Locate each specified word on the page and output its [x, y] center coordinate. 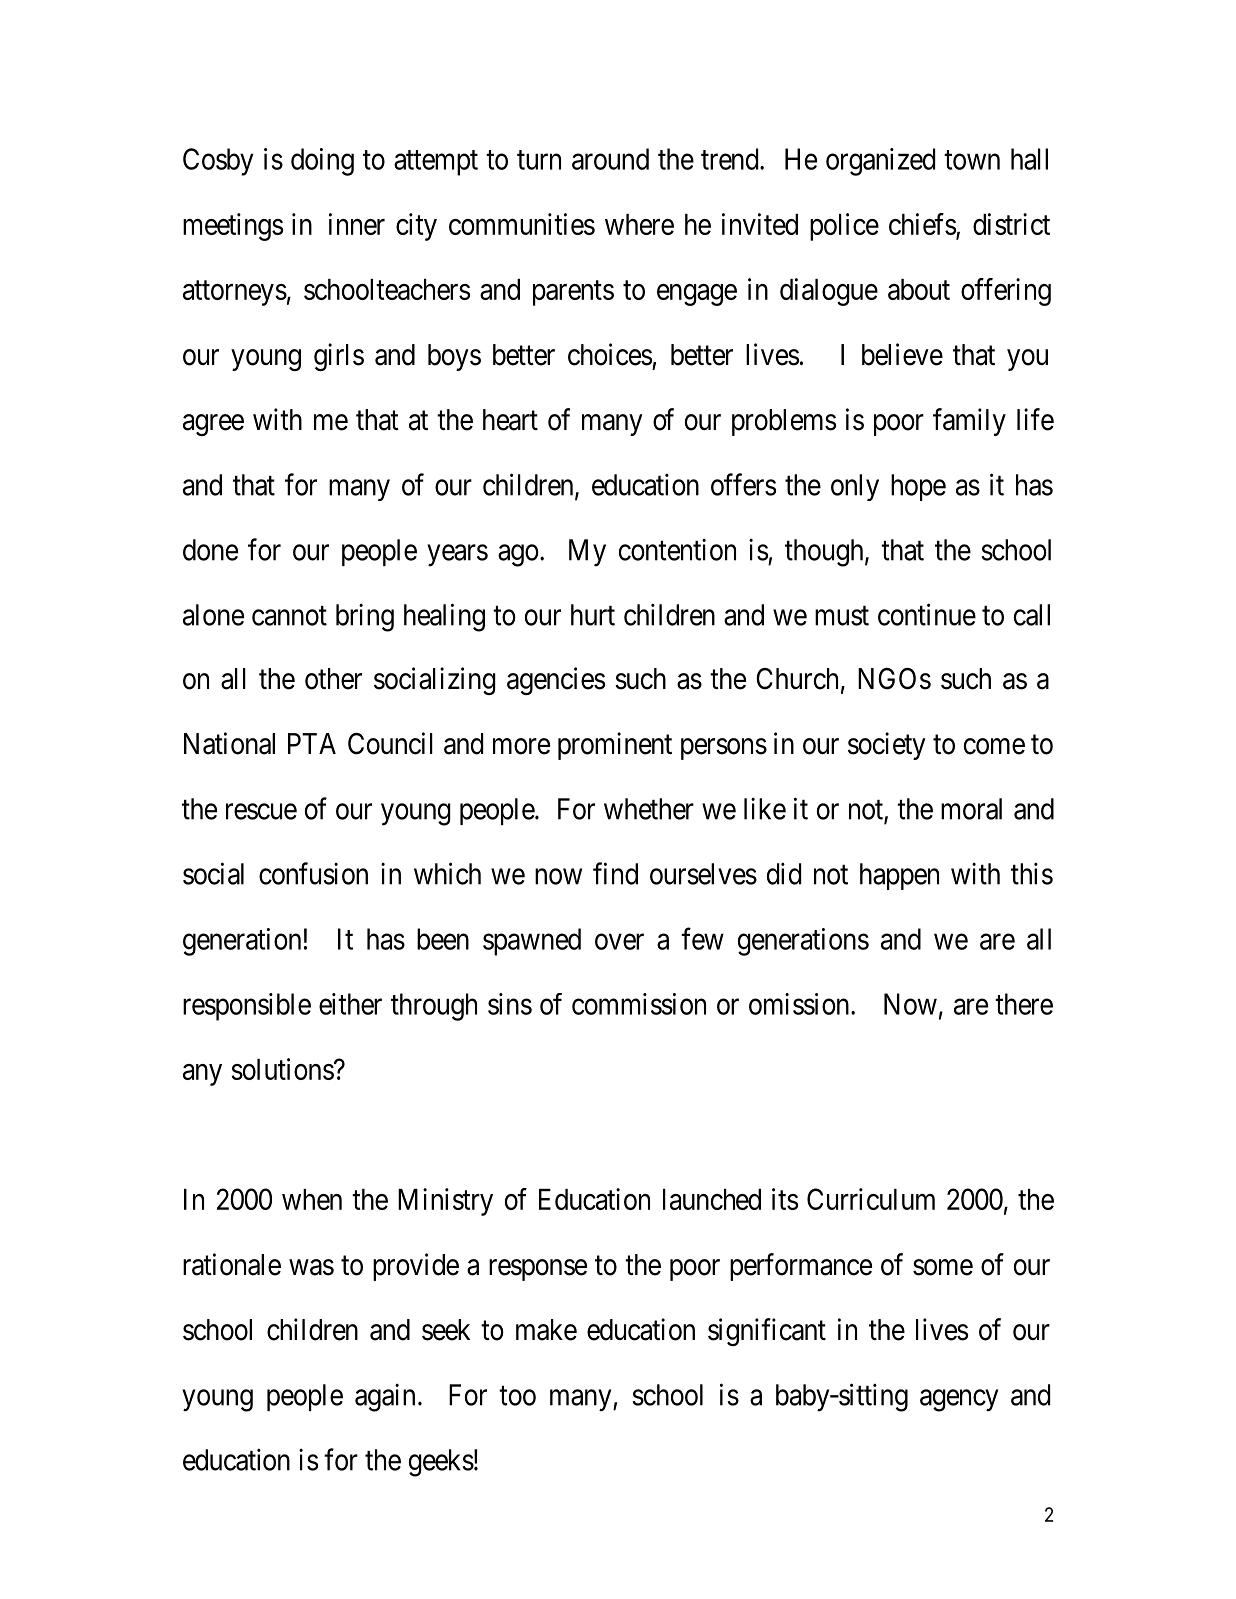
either [350, 1004]
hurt [593, 615]
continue [927, 614]
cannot [289, 616]
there [1024, 1004]
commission [639, 1004]
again [385, 1398]
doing [322, 162]
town [972, 160]
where [639, 224]
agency [959, 1400]
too [517, 1396]
